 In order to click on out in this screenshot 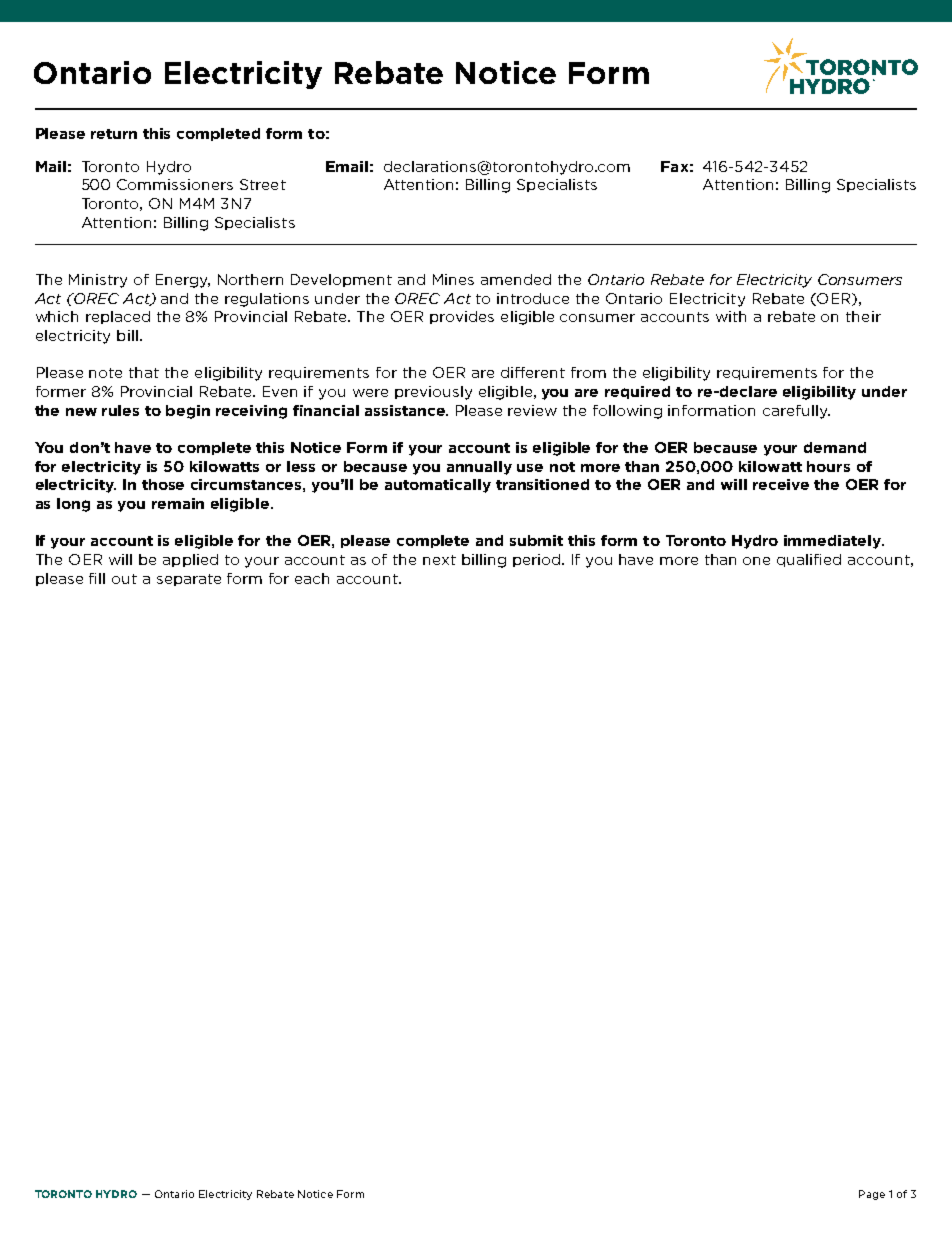, I will do `click(124, 579)`.
